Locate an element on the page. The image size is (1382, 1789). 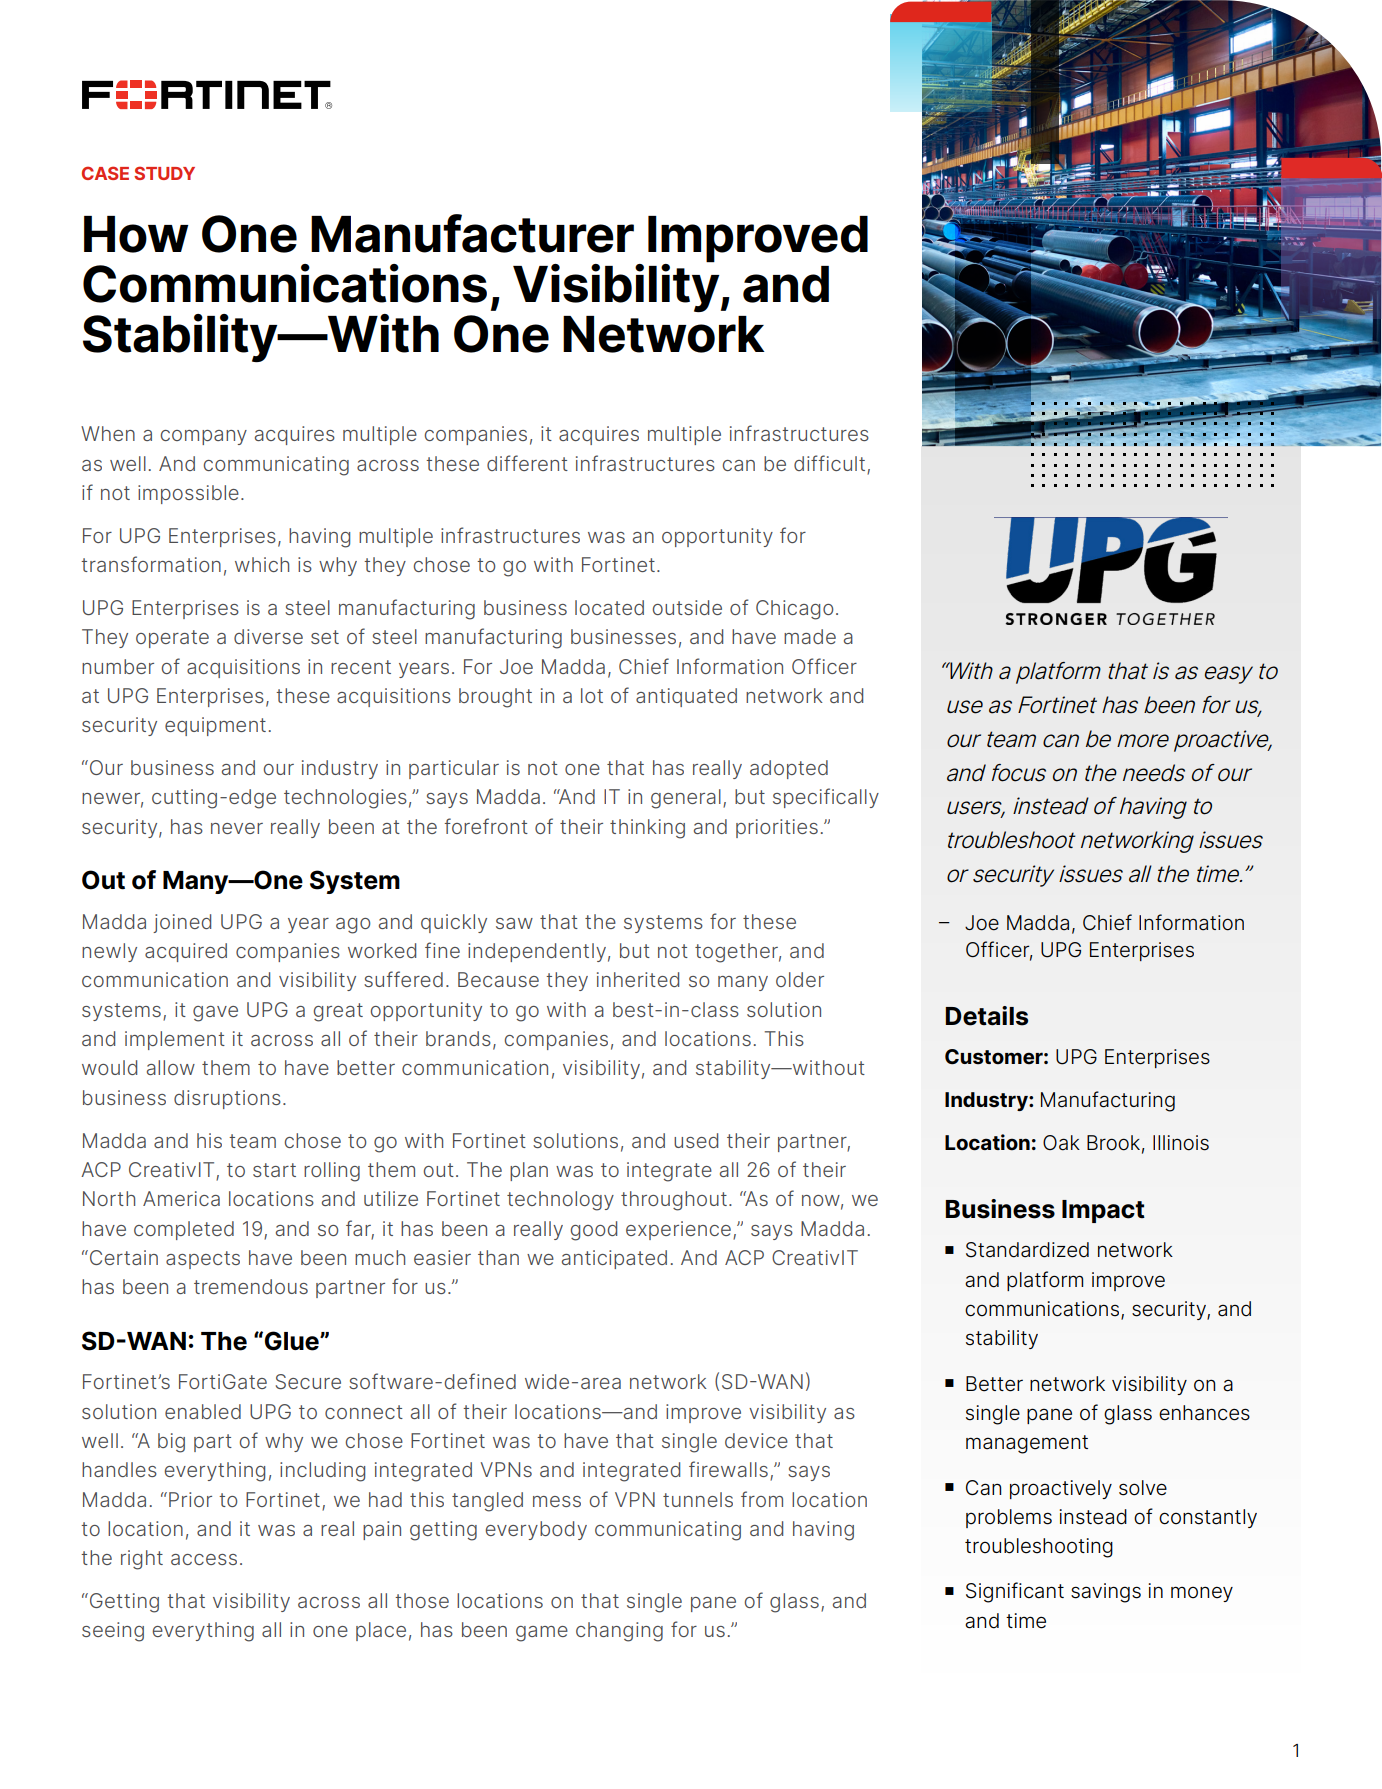
Manufacturer is located at coordinates (472, 233).
